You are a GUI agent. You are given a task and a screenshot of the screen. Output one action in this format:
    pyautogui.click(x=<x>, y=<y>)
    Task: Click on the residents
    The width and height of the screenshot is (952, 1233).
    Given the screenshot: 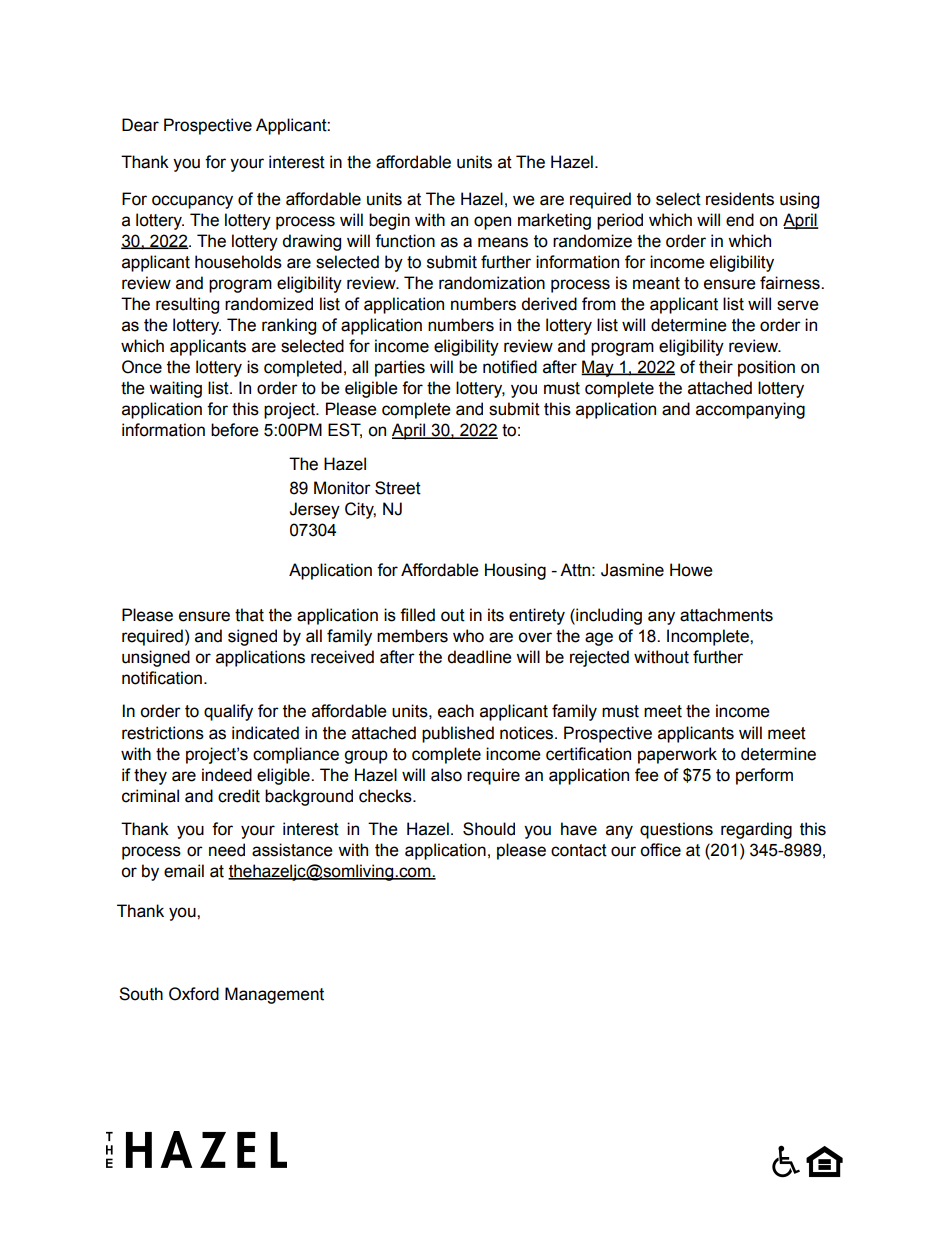 What is the action you would take?
    pyautogui.click(x=740, y=199)
